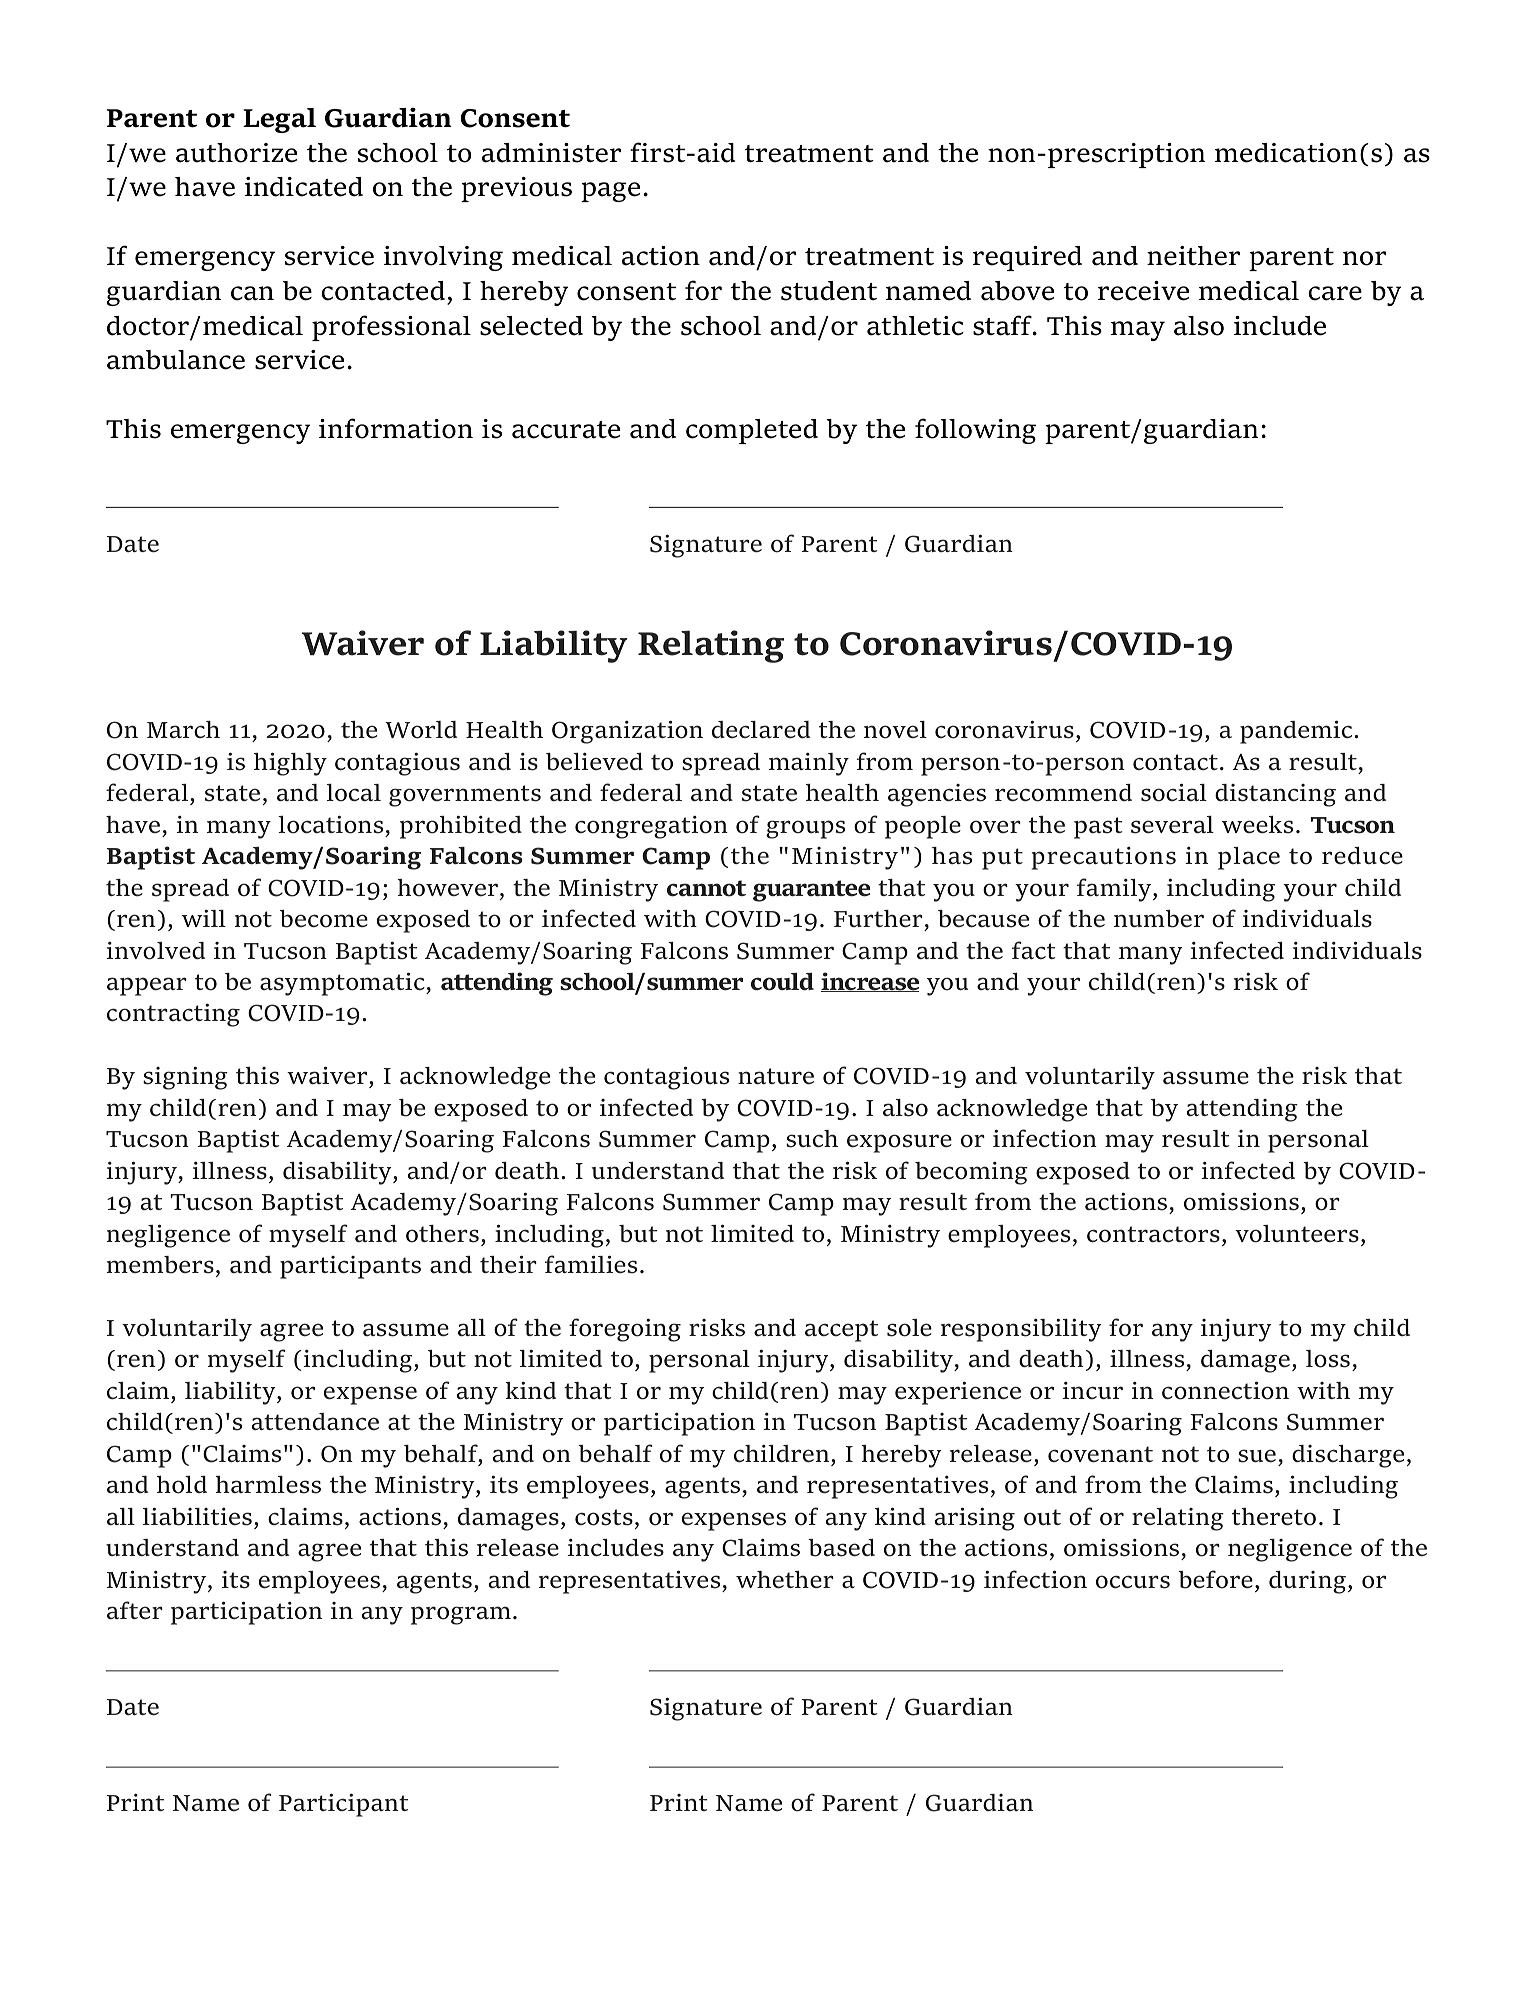 The width and height of the screenshot is (1539, 1992). I want to click on page, so click(610, 192).
